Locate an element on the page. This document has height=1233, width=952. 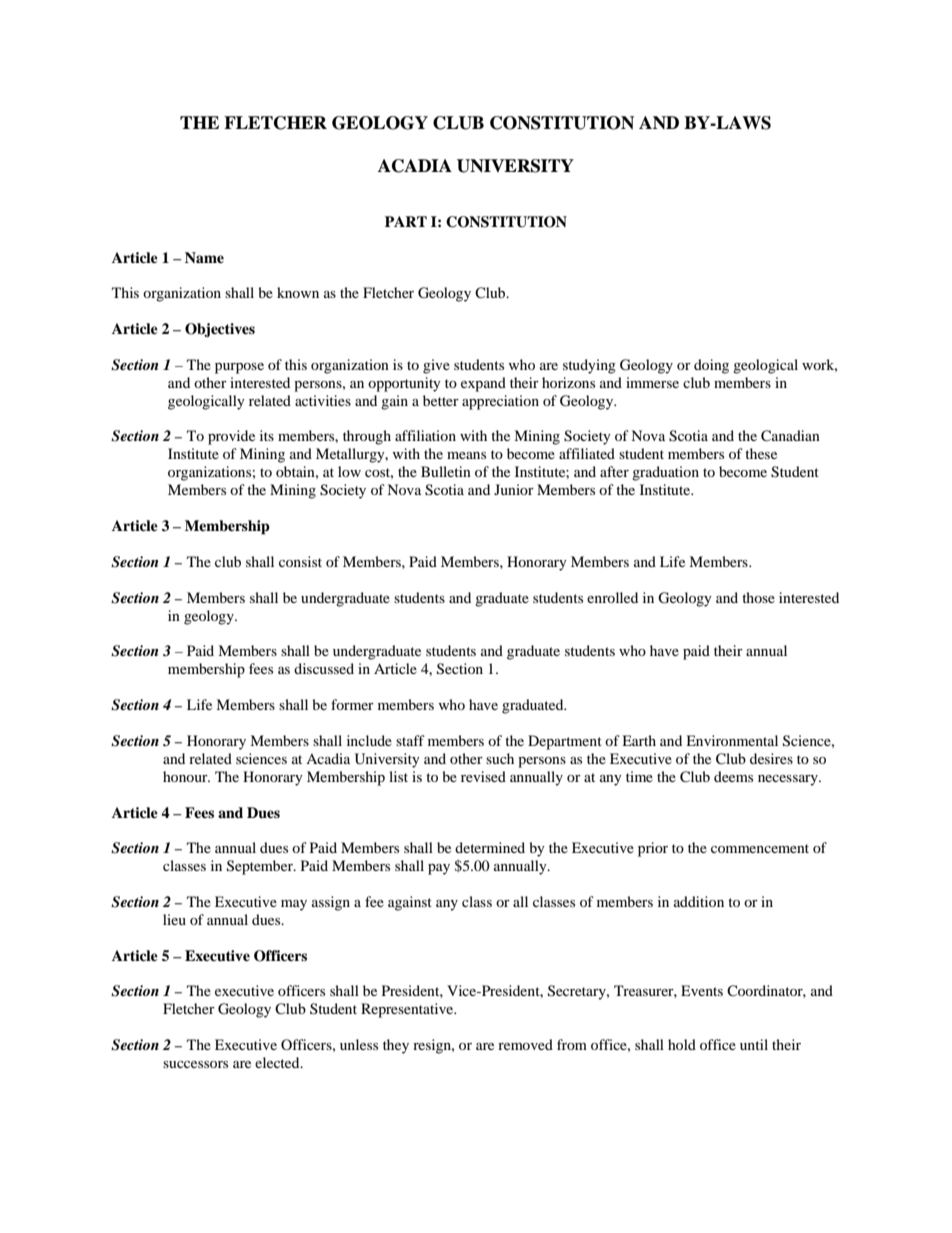
revised is located at coordinates (483, 776).
